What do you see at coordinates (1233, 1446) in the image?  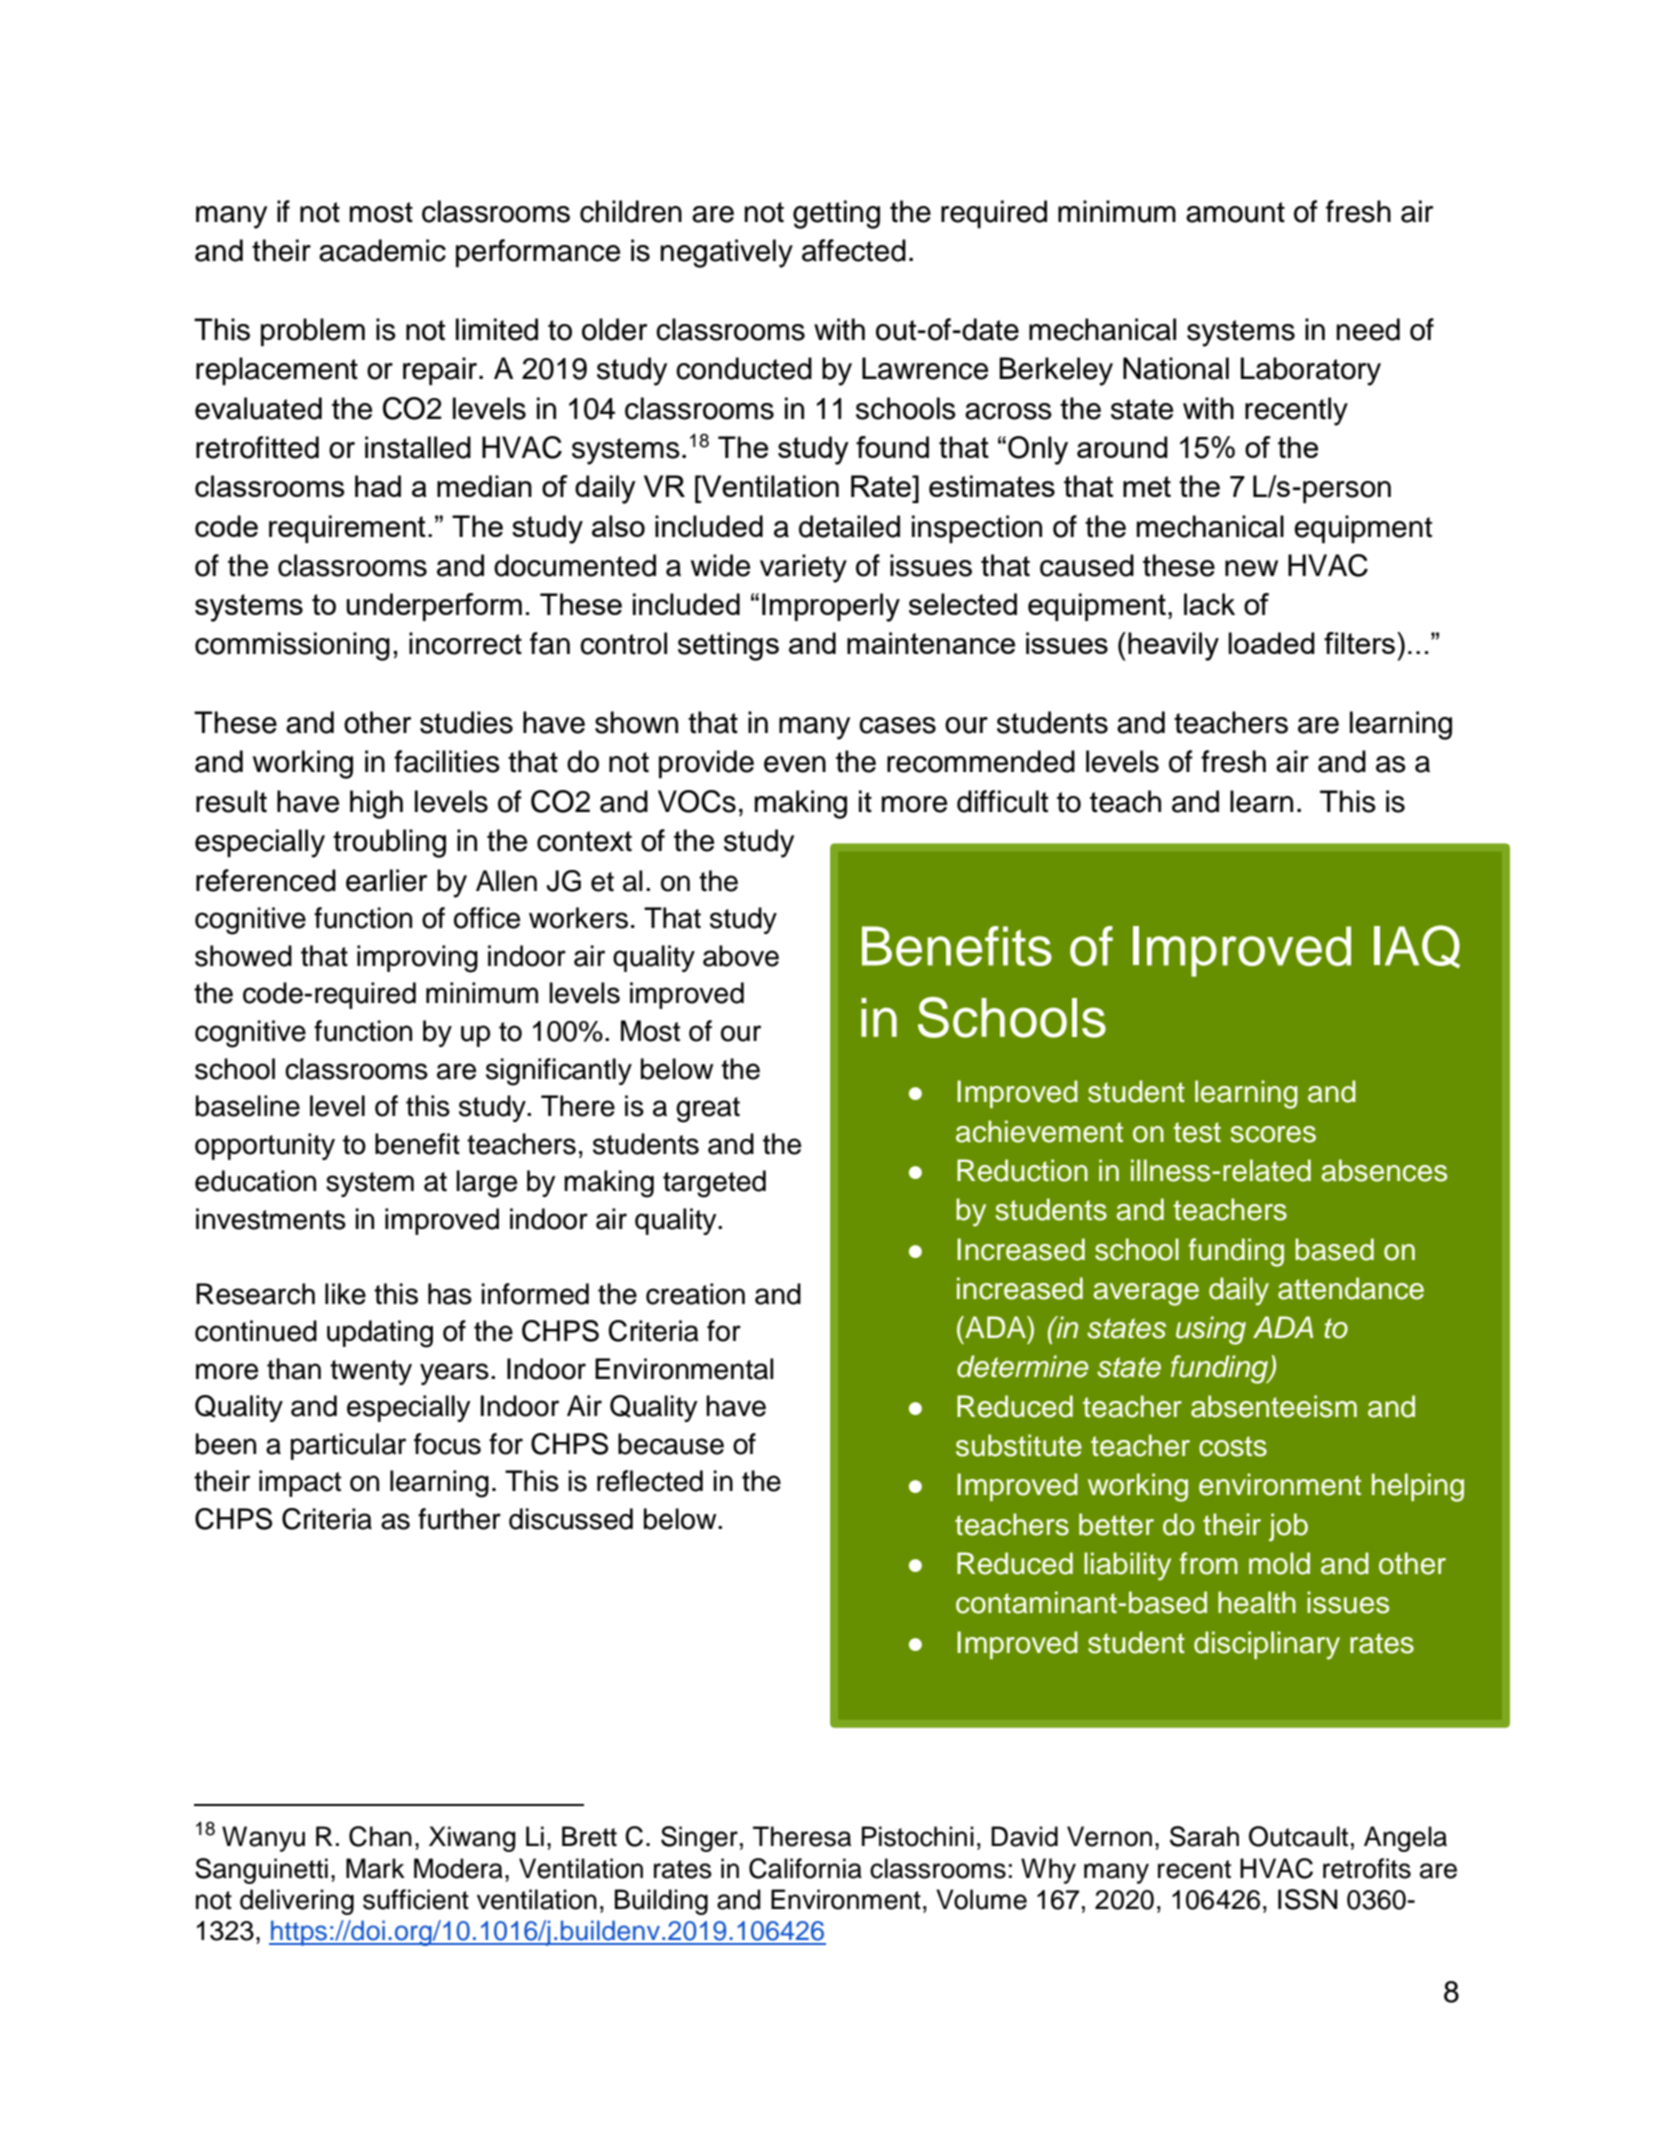 I see `costs` at bounding box center [1233, 1446].
